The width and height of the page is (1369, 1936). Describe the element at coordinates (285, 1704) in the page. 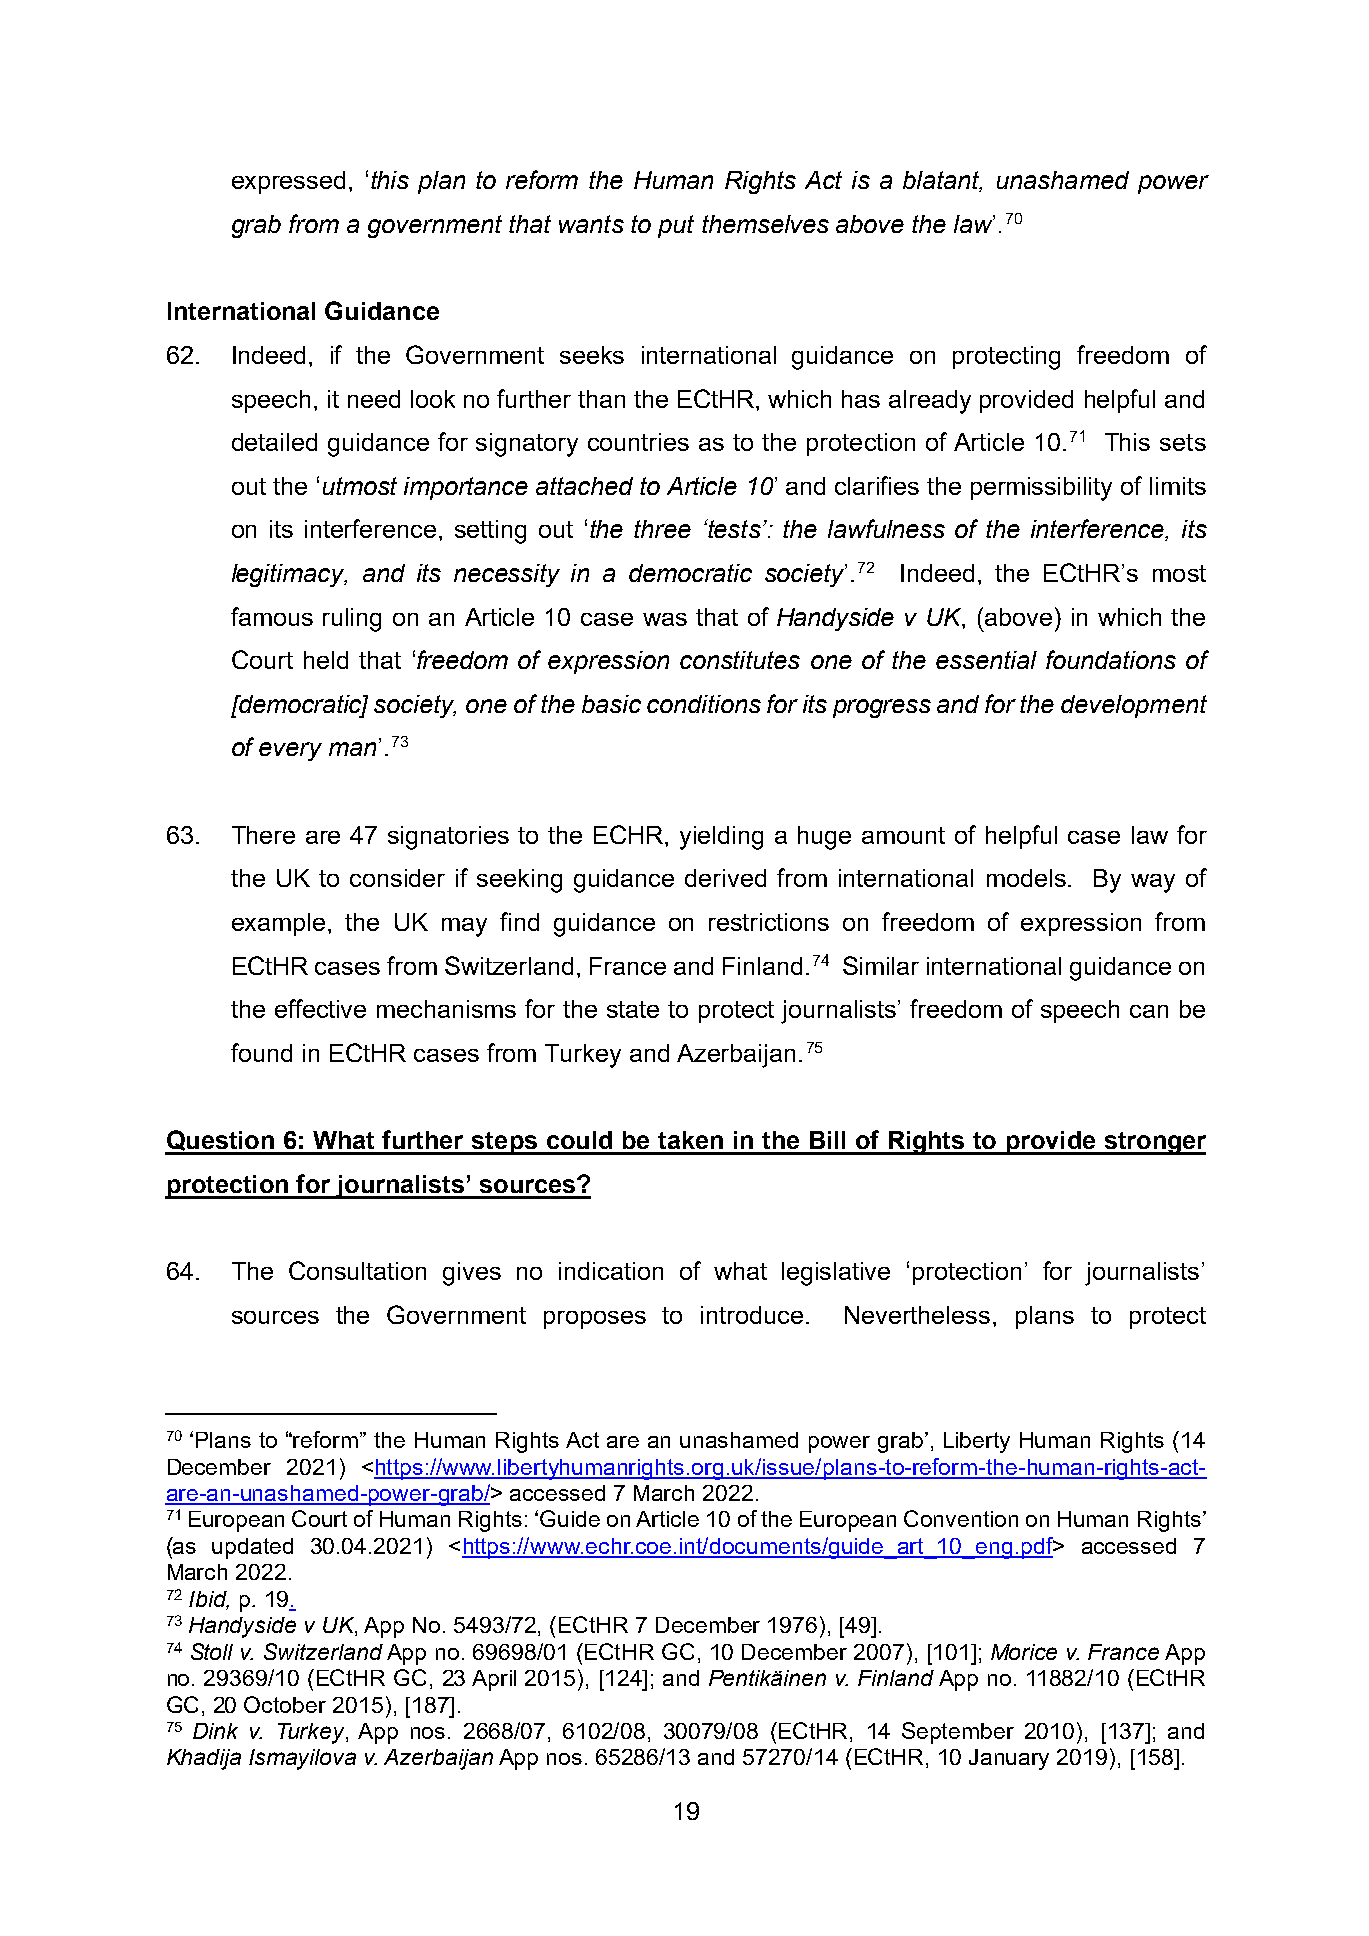

I see `October` at that location.
